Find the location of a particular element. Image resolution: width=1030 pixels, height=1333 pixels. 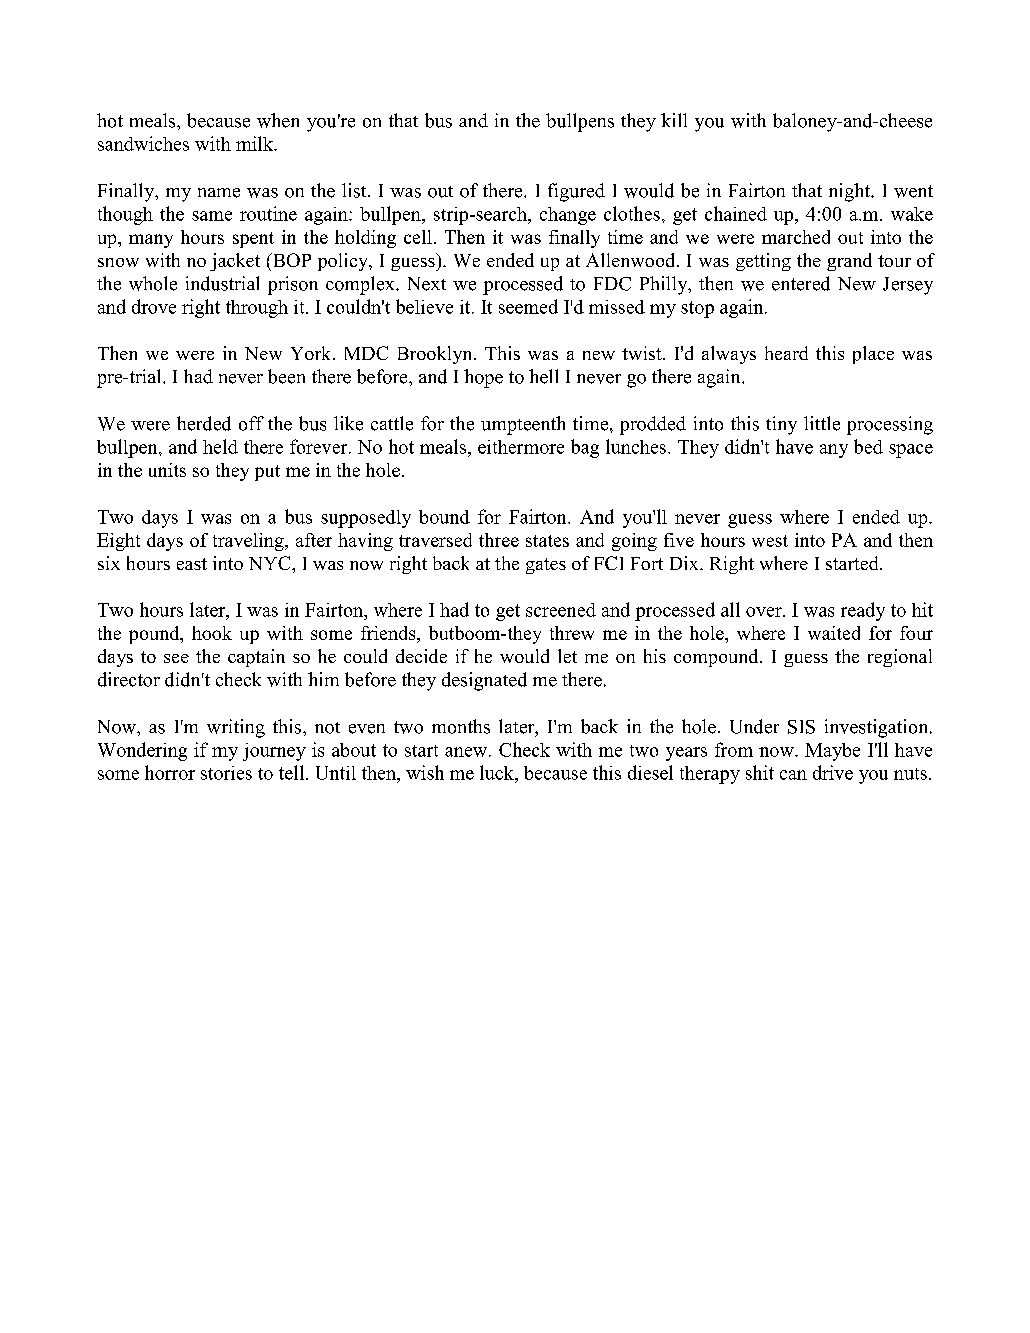

three is located at coordinates (499, 540).
